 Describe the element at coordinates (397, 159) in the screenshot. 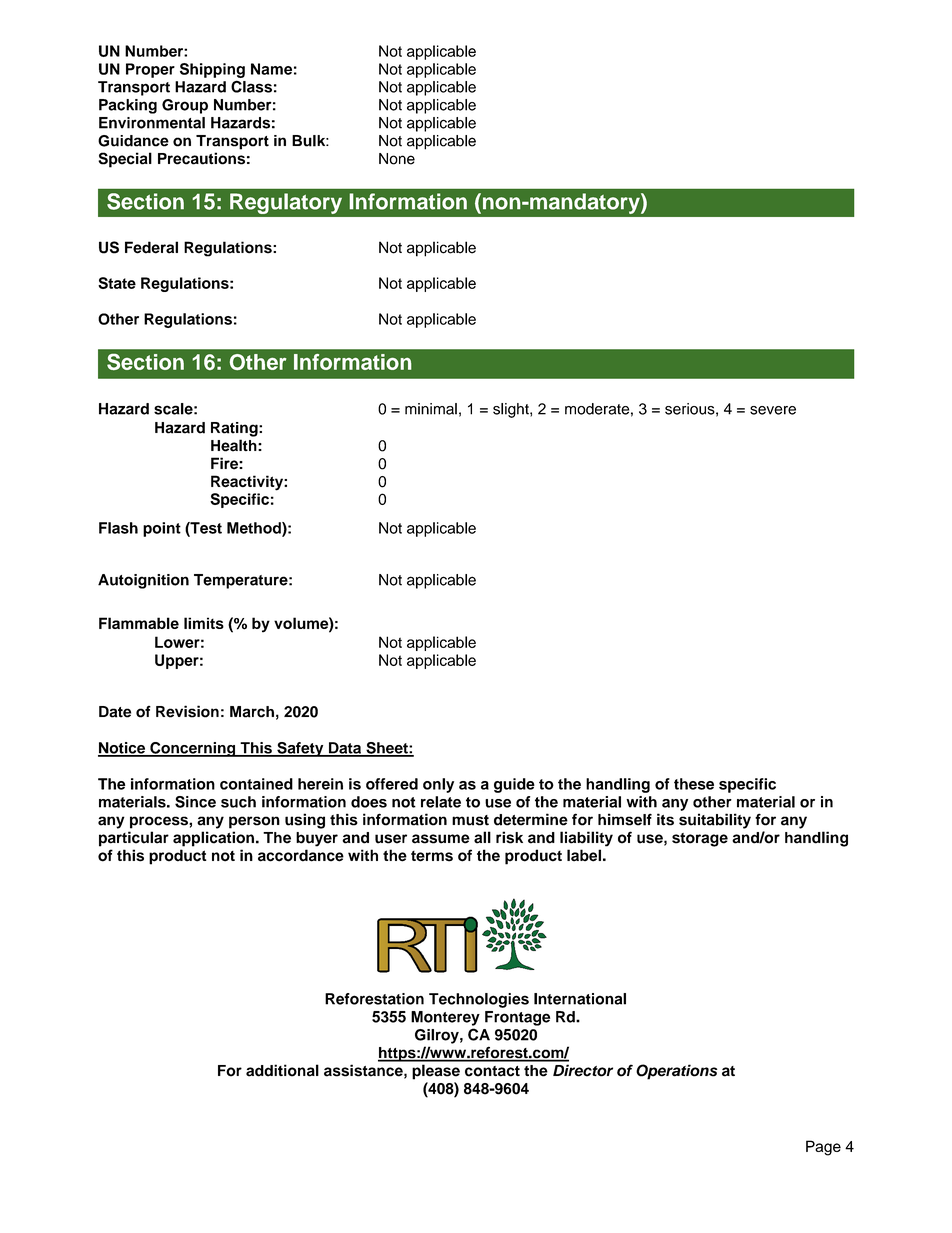

I see `None` at that location.
